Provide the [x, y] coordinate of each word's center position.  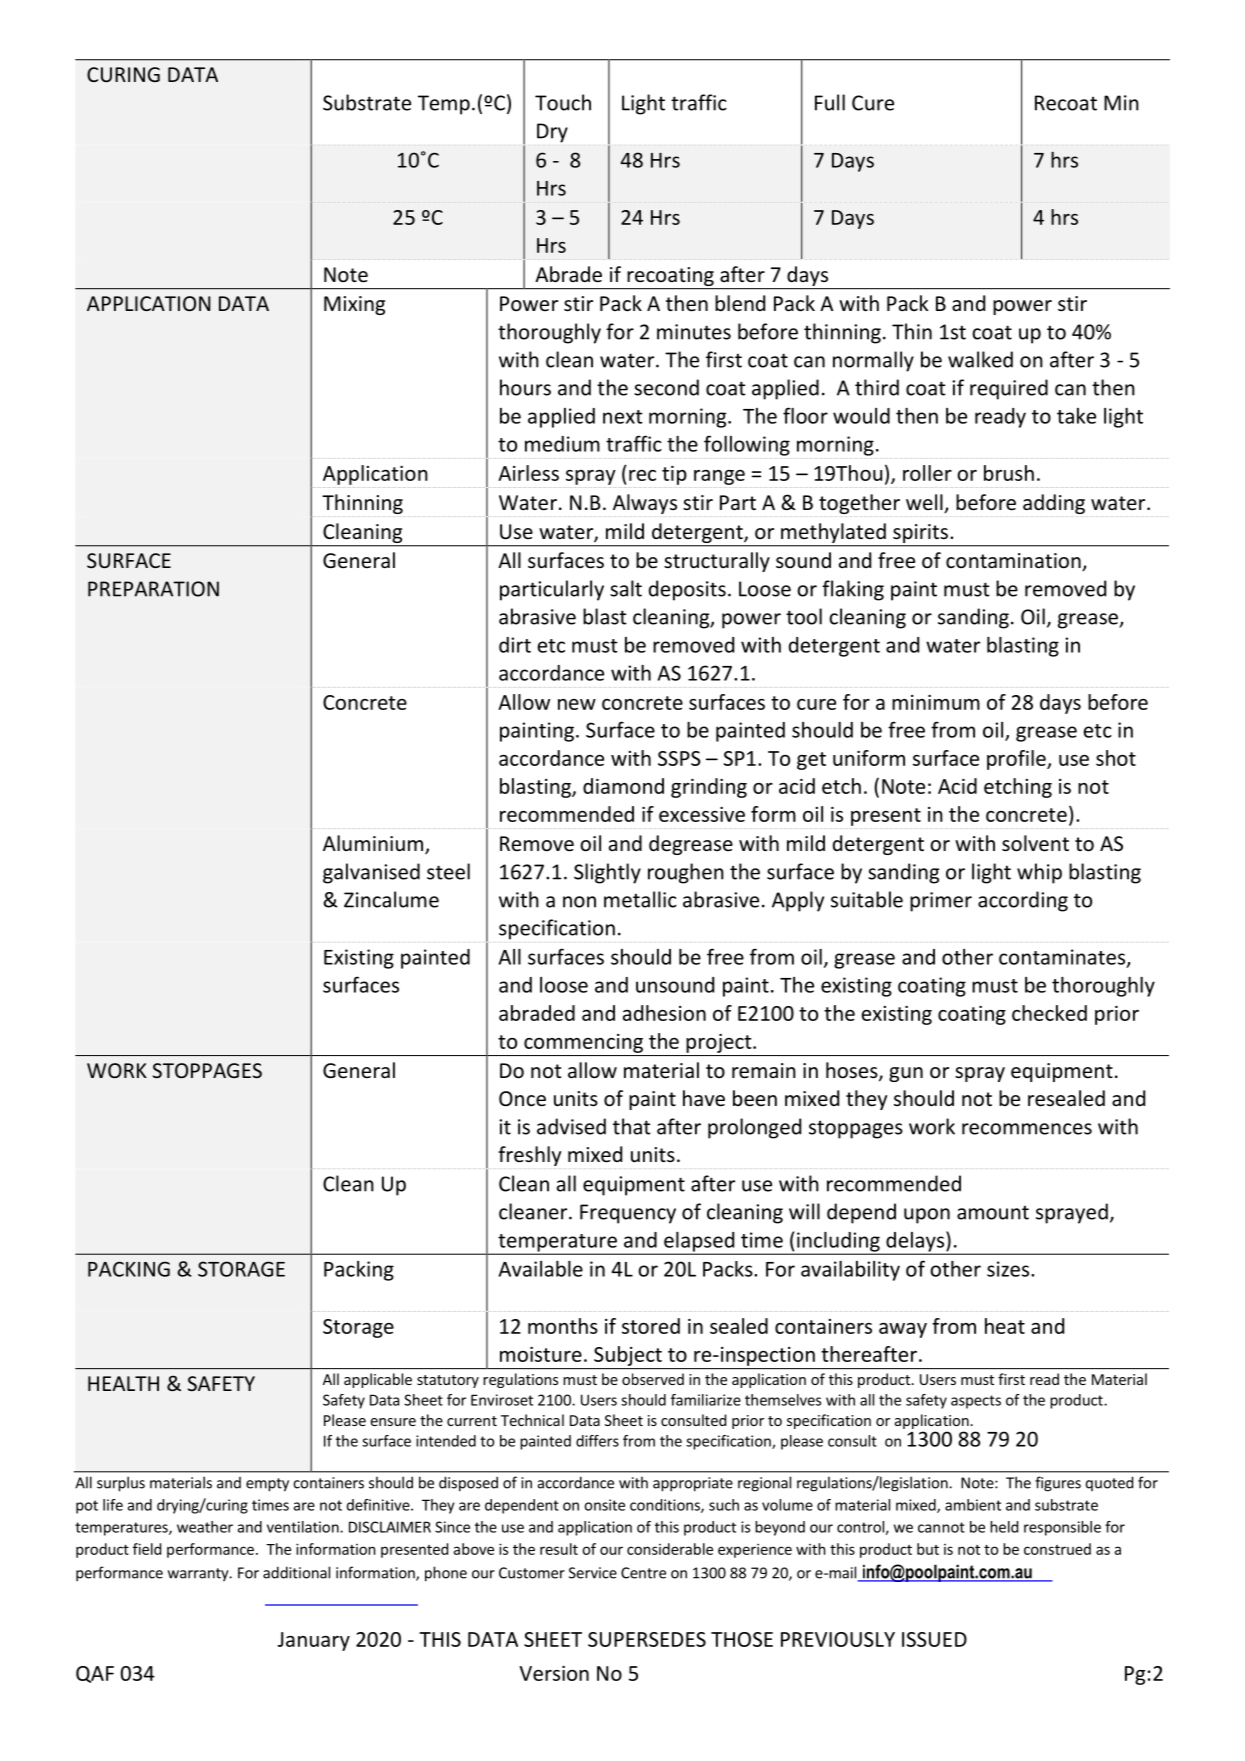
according [1023, 901]
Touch [563, 102]
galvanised [371, 873]
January [314, 1641]
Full [830, 102]
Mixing [354, 305]
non [579, 902]
